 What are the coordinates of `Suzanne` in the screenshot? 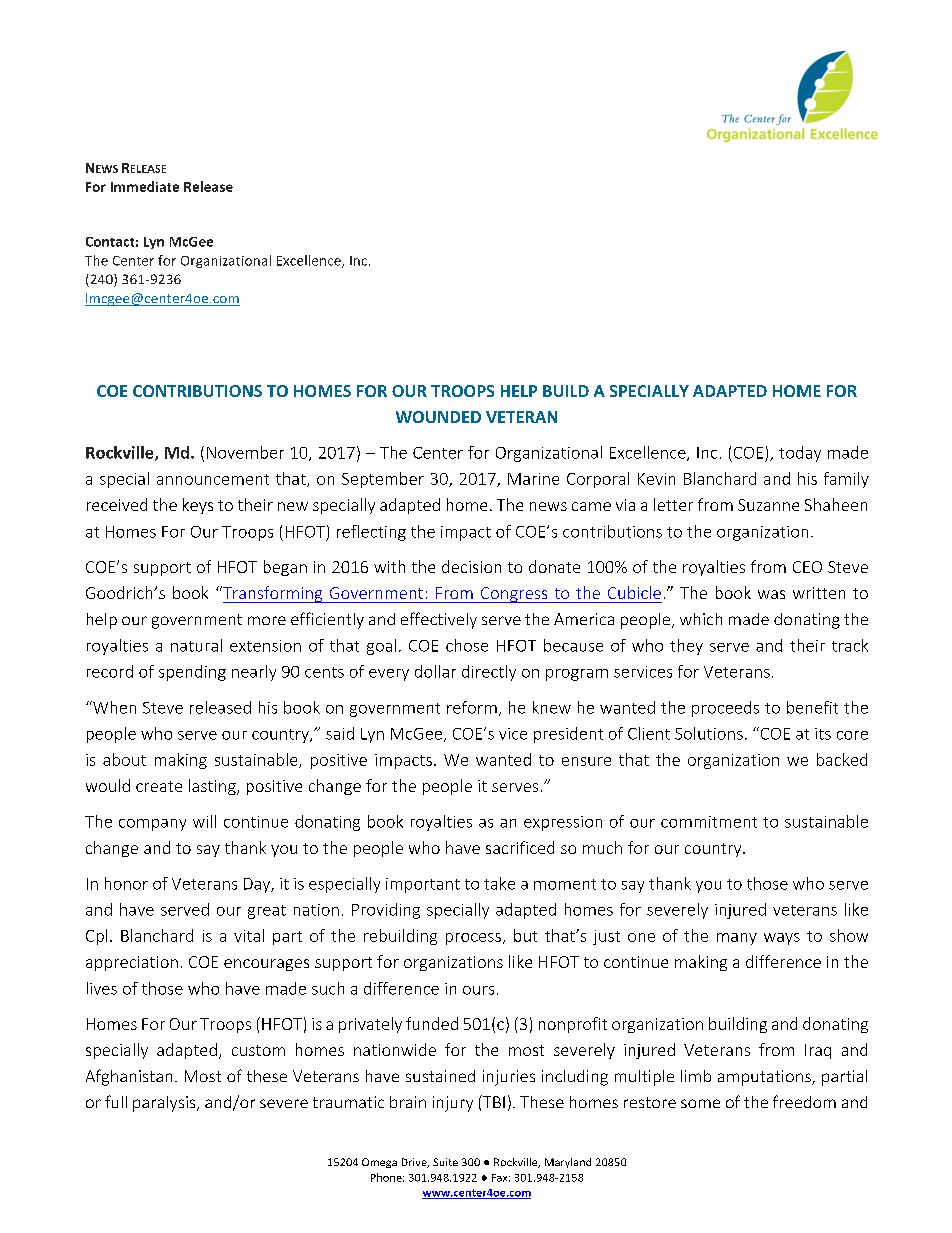 It's located at (768, 505).
